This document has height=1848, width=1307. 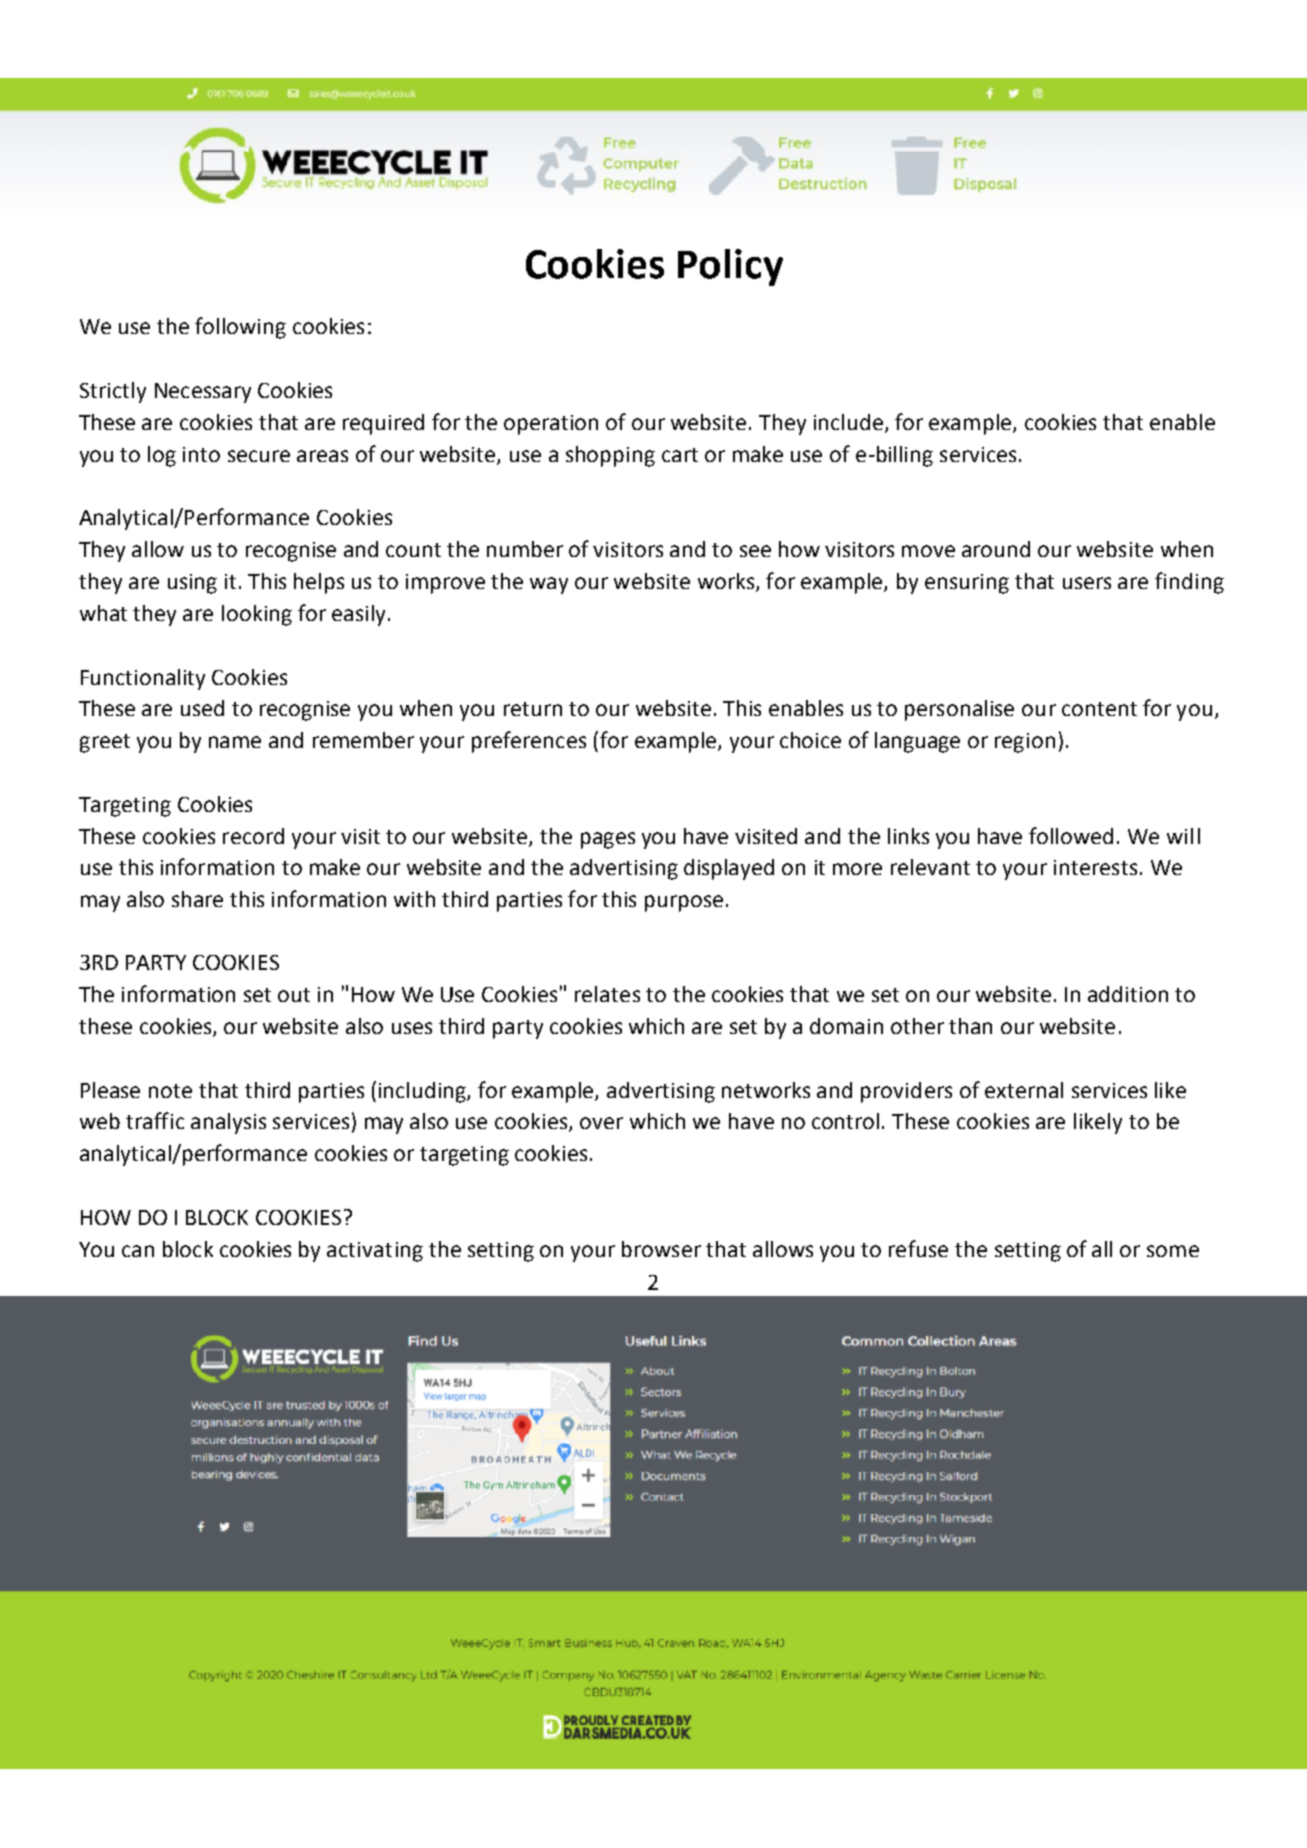 What do you see at coordinates (1087, 583) in the document?
I see `users` at bounding box center [1087, 583].
